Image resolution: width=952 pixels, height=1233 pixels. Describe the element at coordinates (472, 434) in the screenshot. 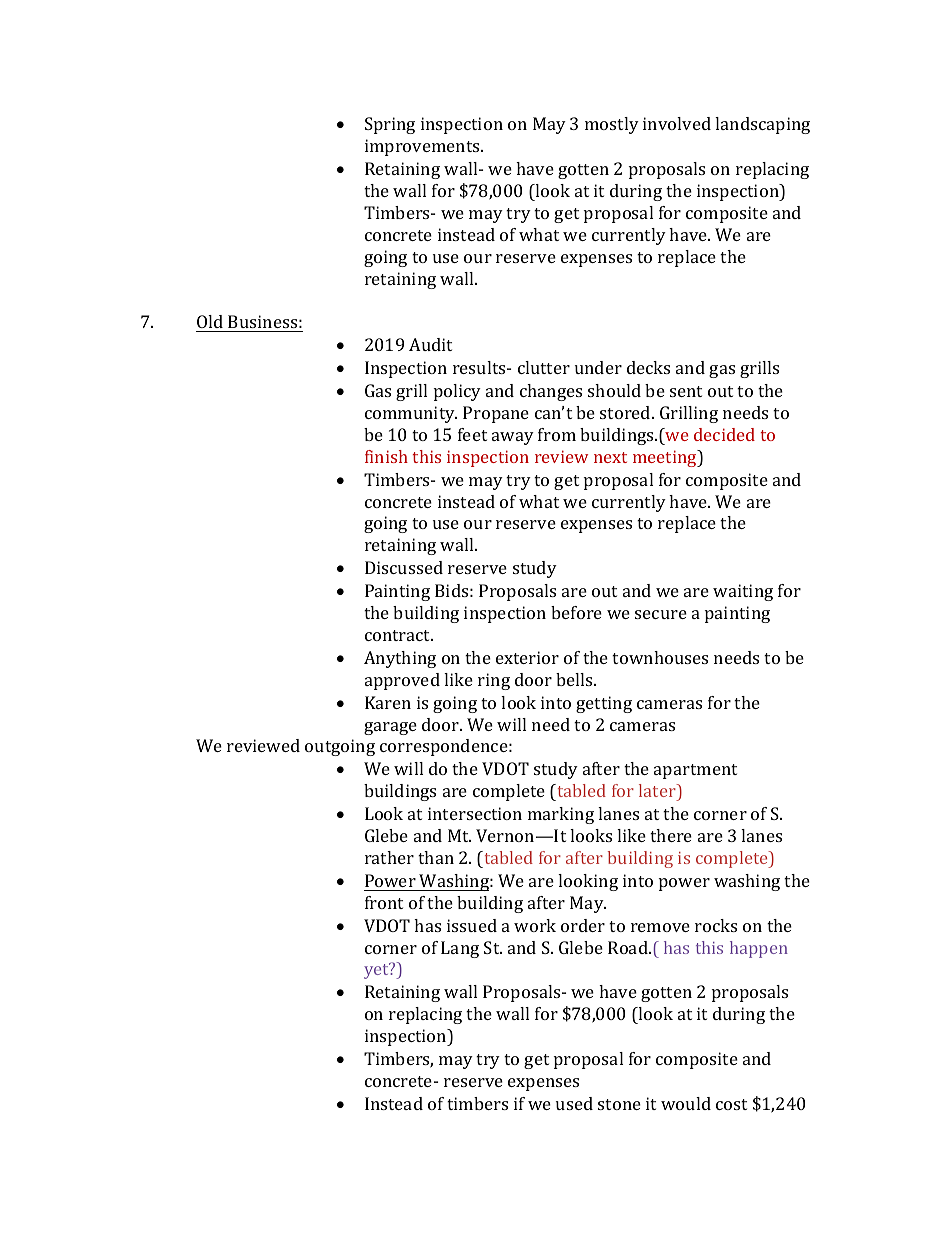

I see `feet` at that location.
